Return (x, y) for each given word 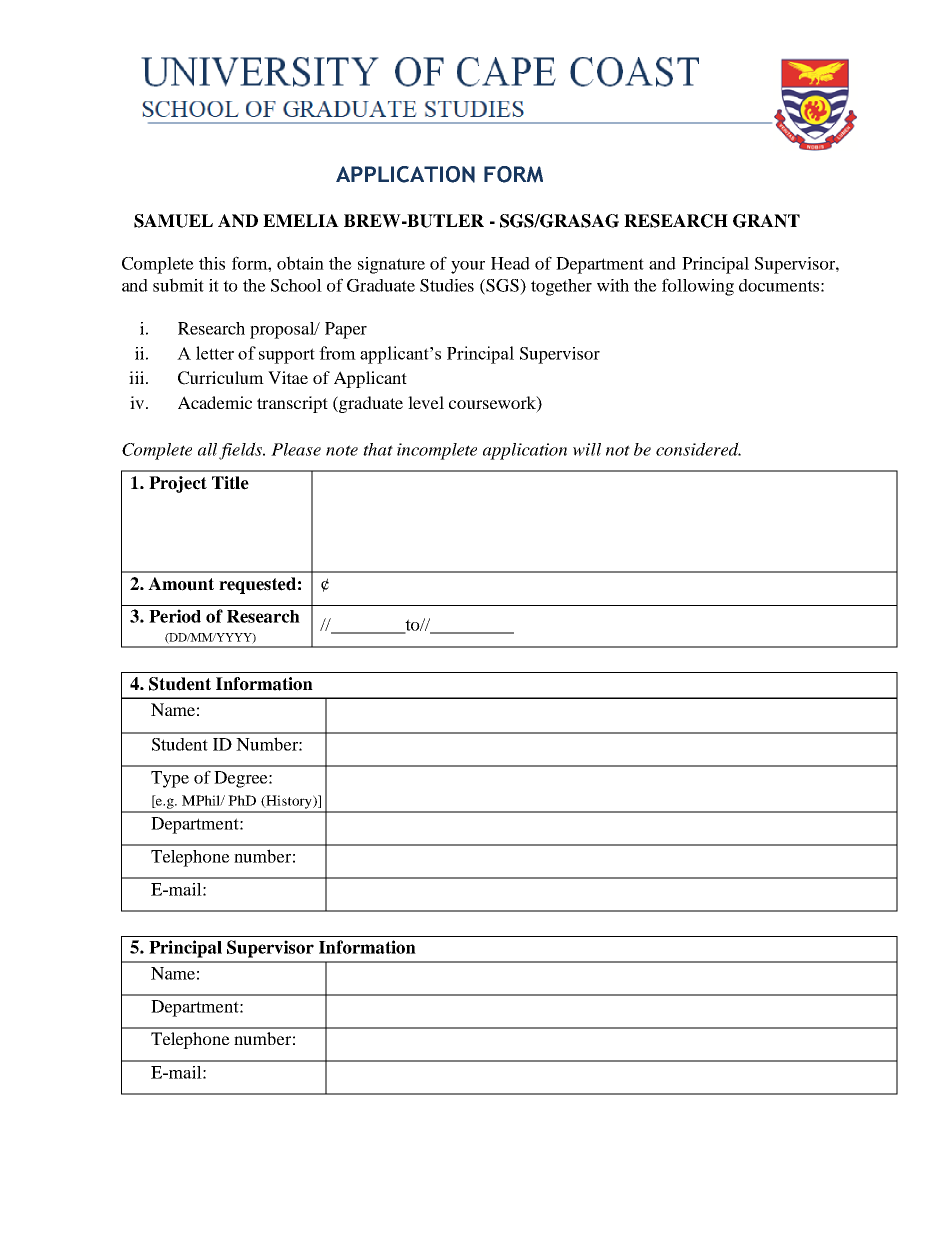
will (587, 449)
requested (257, 585)
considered (698, 449)
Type (170, 779)
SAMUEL (173, 221)
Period (175, 616)
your (468, 267)
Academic (215, 402)
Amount (181, 584)
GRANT (766, 221)
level (426, 402)
